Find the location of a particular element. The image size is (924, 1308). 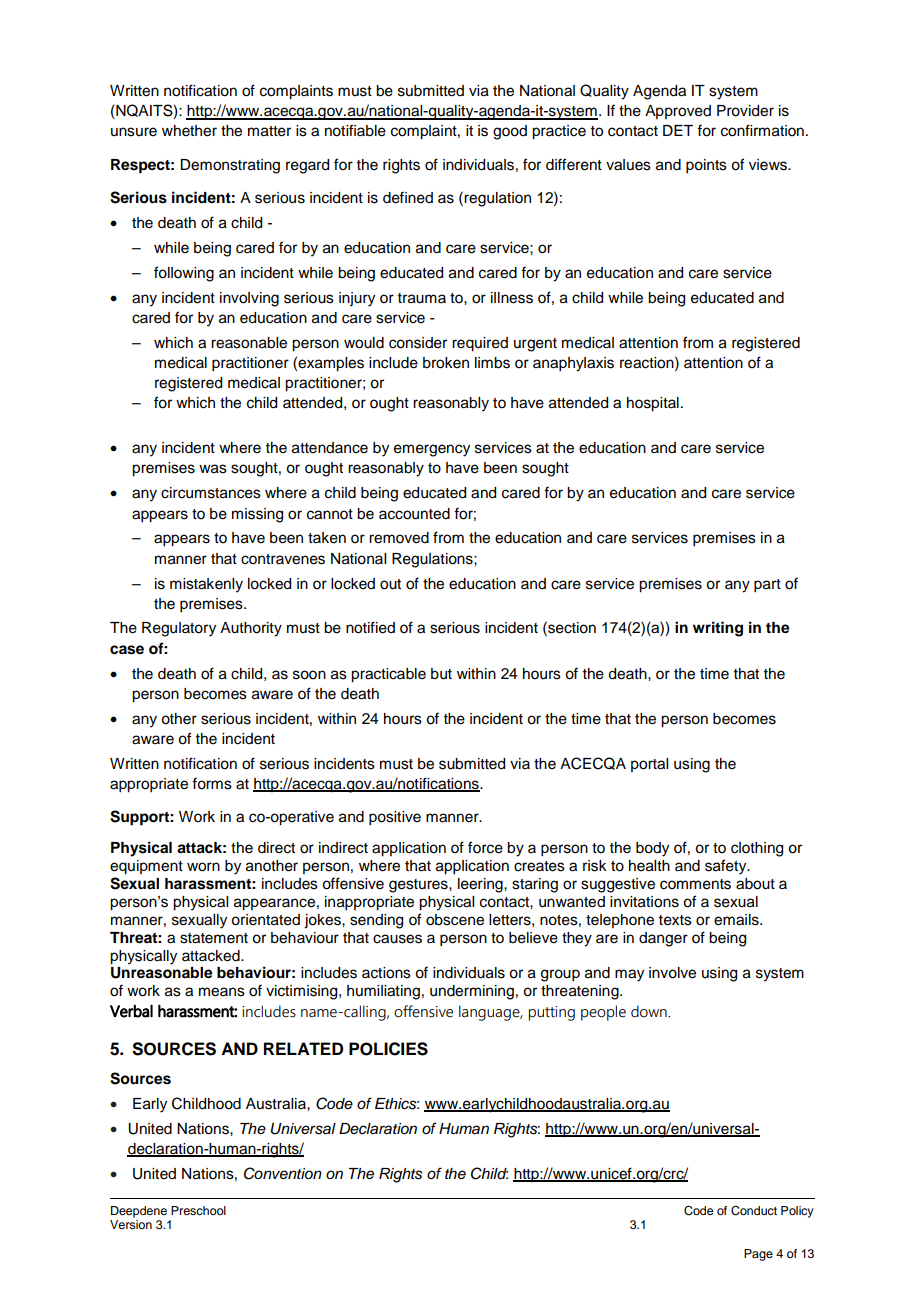

Regulatory is located at coordinates (179, 629).
